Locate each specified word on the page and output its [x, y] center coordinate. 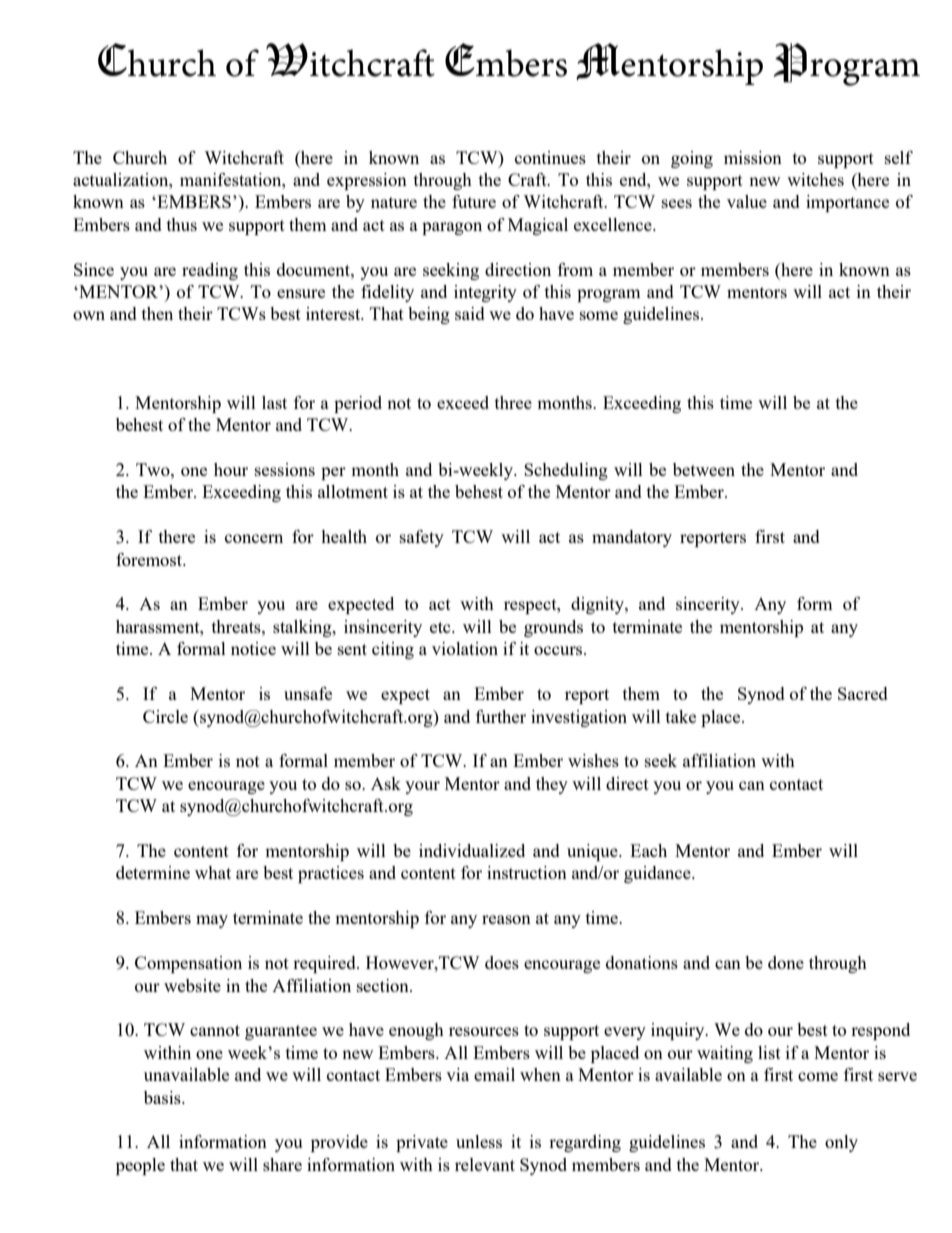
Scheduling [566, 471]
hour [231, 469]
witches [815, 179]
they [552, 785]
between [704, 469]
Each [648, 850]
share [282, 1164]
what [213, 872]
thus [182, 224]
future [474, 201]
